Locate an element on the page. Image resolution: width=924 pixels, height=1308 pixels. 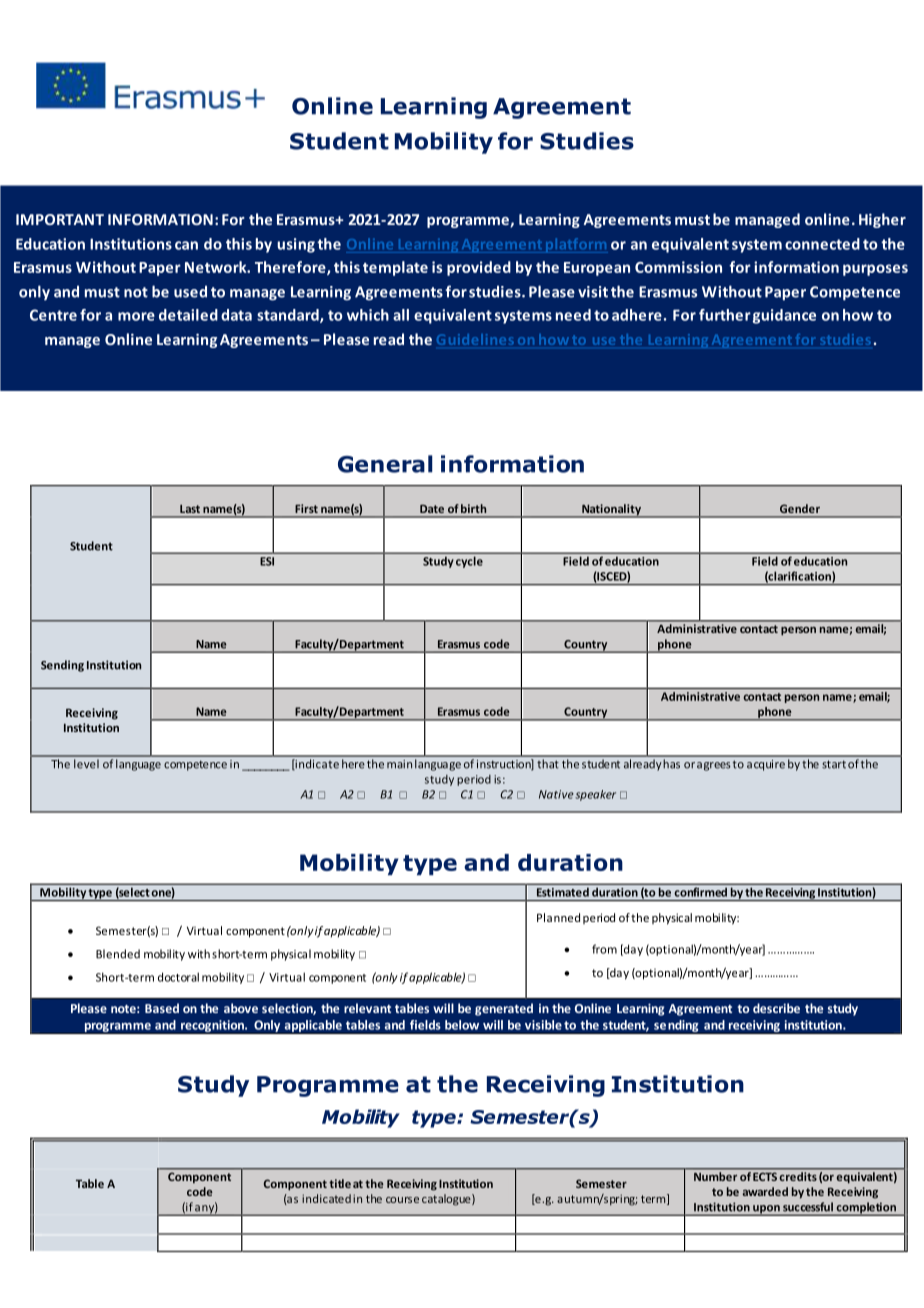
credits is located at coordinates (798, 1176).
